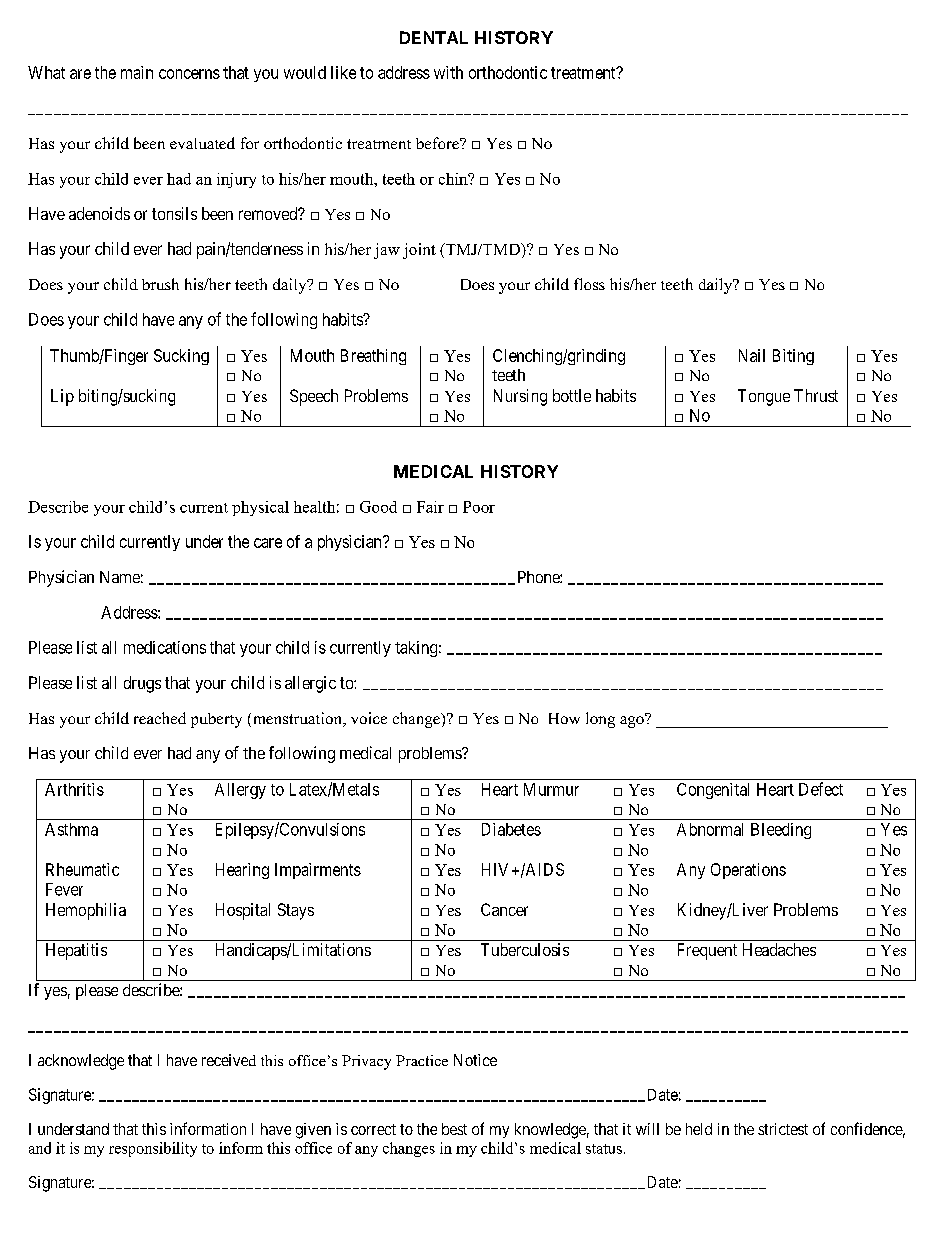 The height and width of the document is (1233, 952). What do you see at coordinates (419, 251) in the document?
I see `joint` at bounding box center [419, 251].
